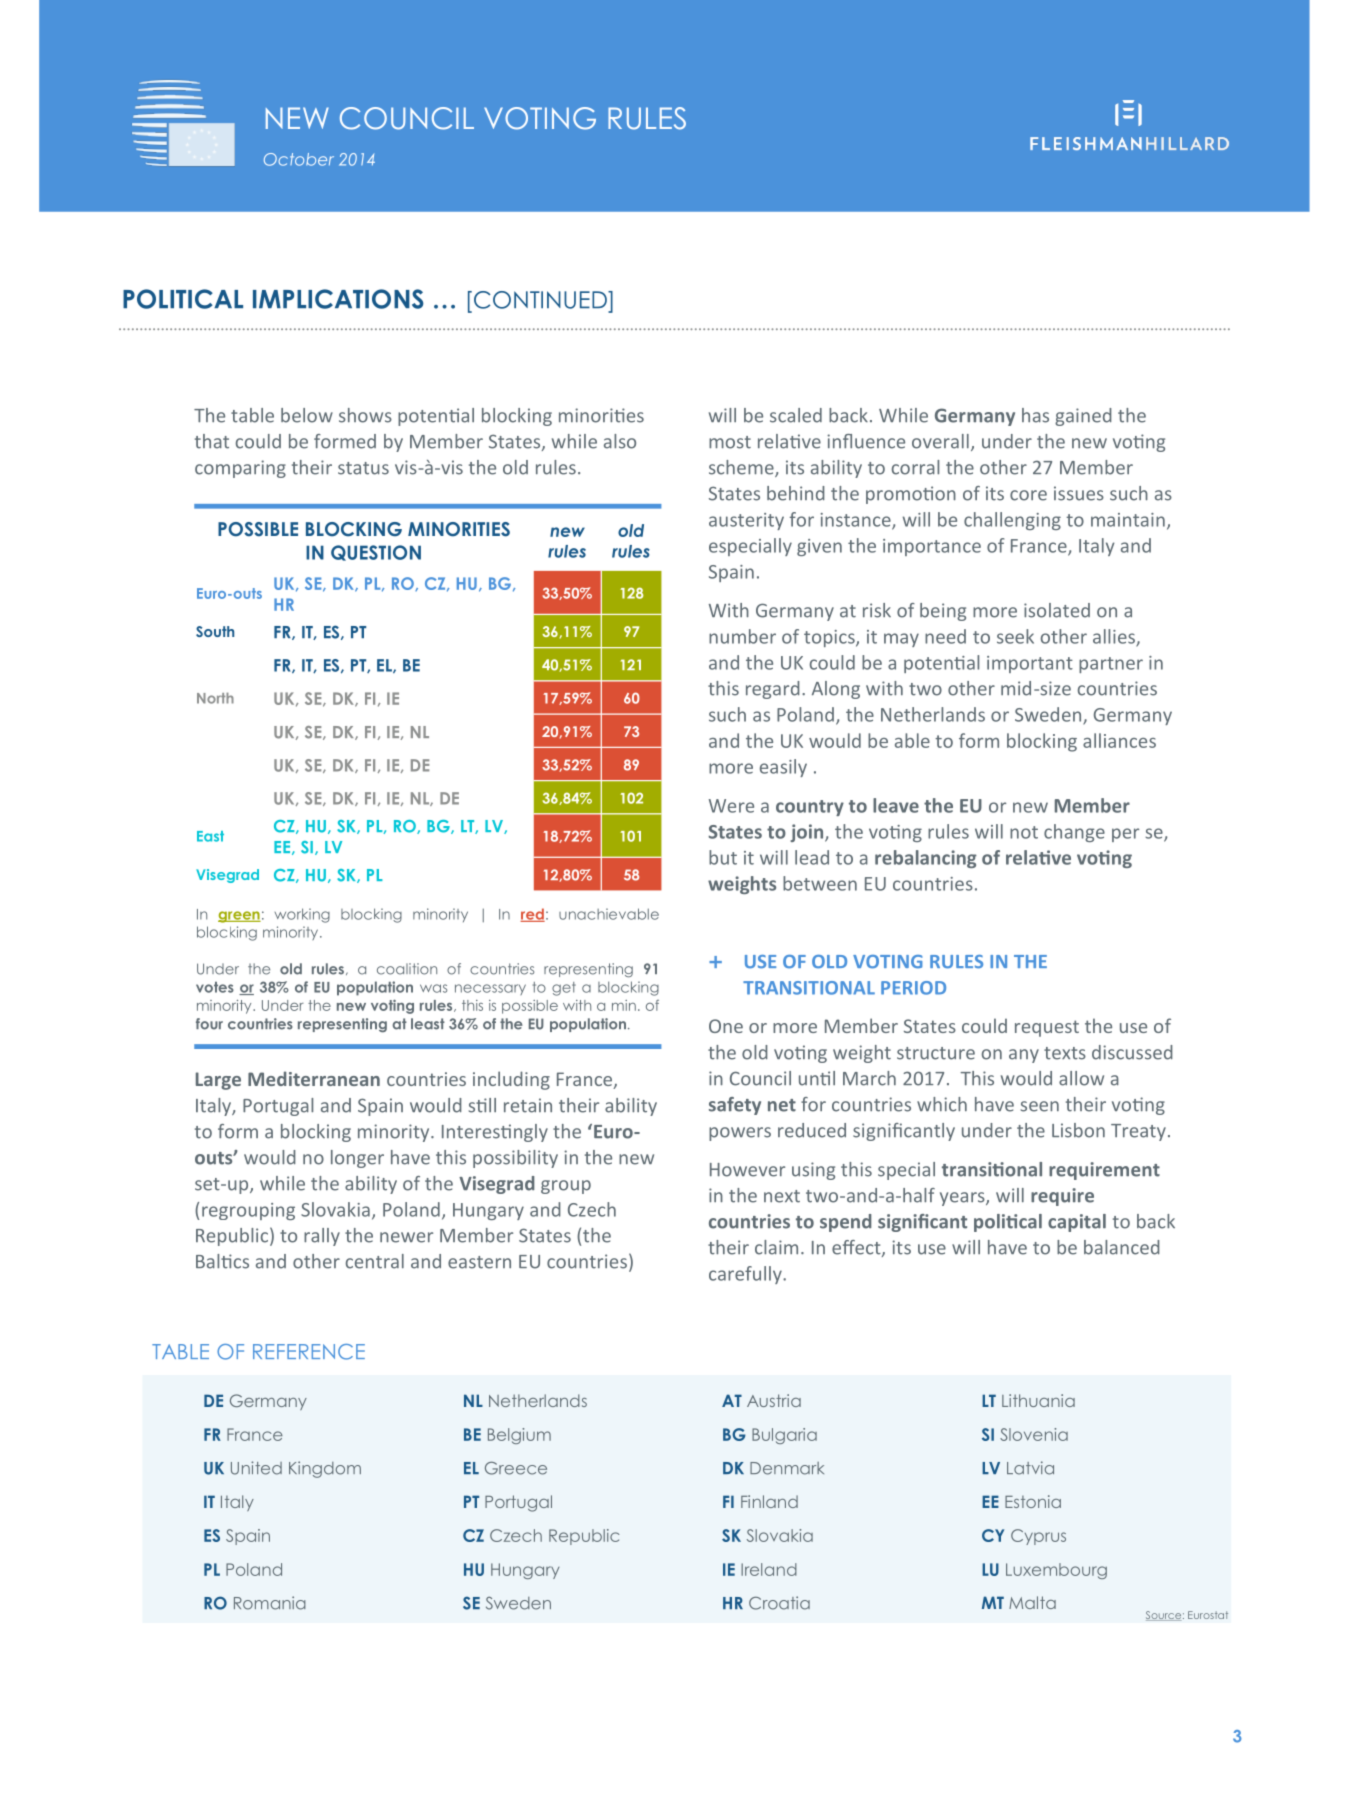  What do you see at coordinates (746, 521) in the image?
I see `austerity` at bounding box center [746, 521].
